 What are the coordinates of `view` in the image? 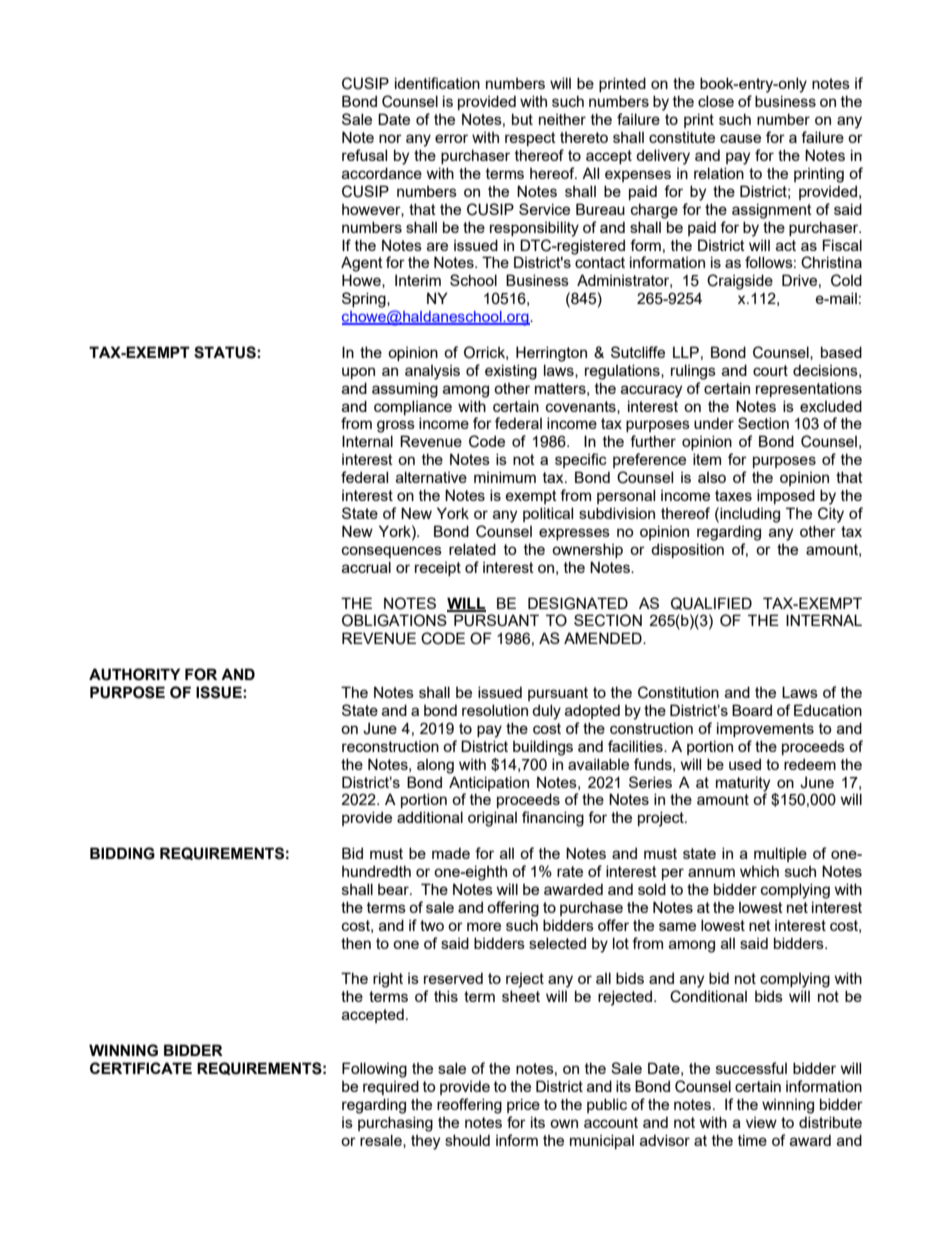 It's located at (761, 1122).
